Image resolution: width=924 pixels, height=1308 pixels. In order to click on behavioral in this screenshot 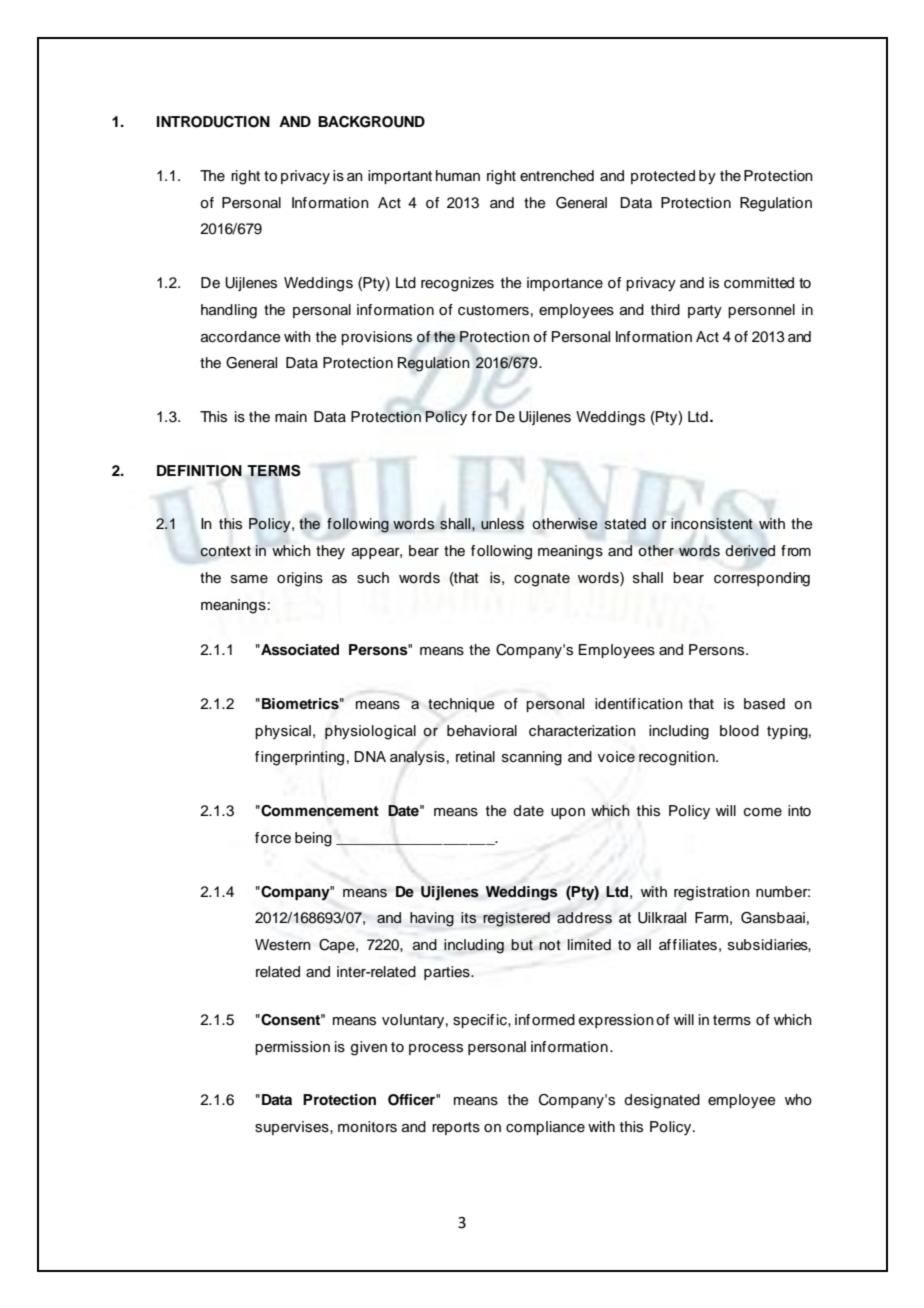, I will do `click(482, 731)`.
